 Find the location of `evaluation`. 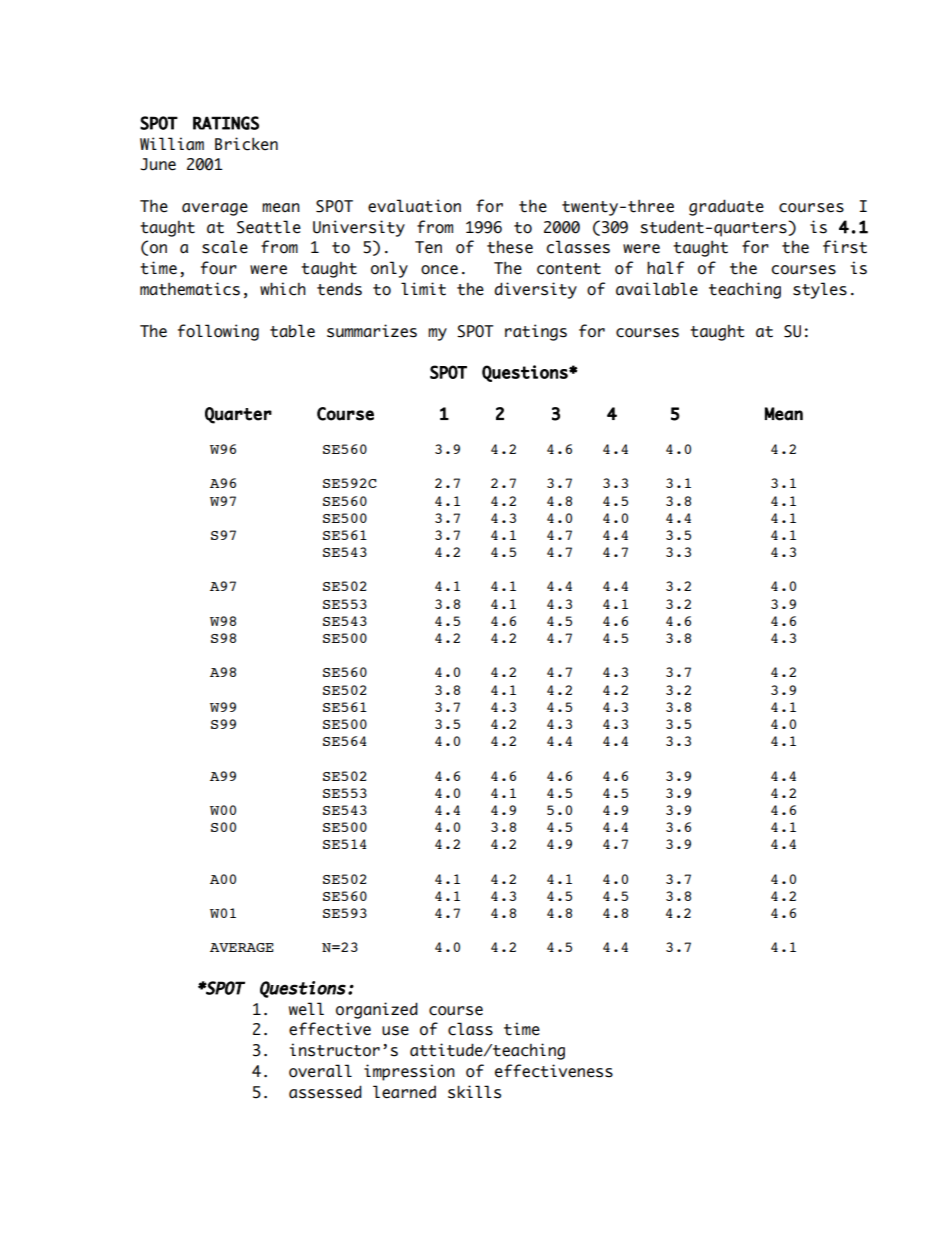

evaluation is located at coordinates (414, 206).
